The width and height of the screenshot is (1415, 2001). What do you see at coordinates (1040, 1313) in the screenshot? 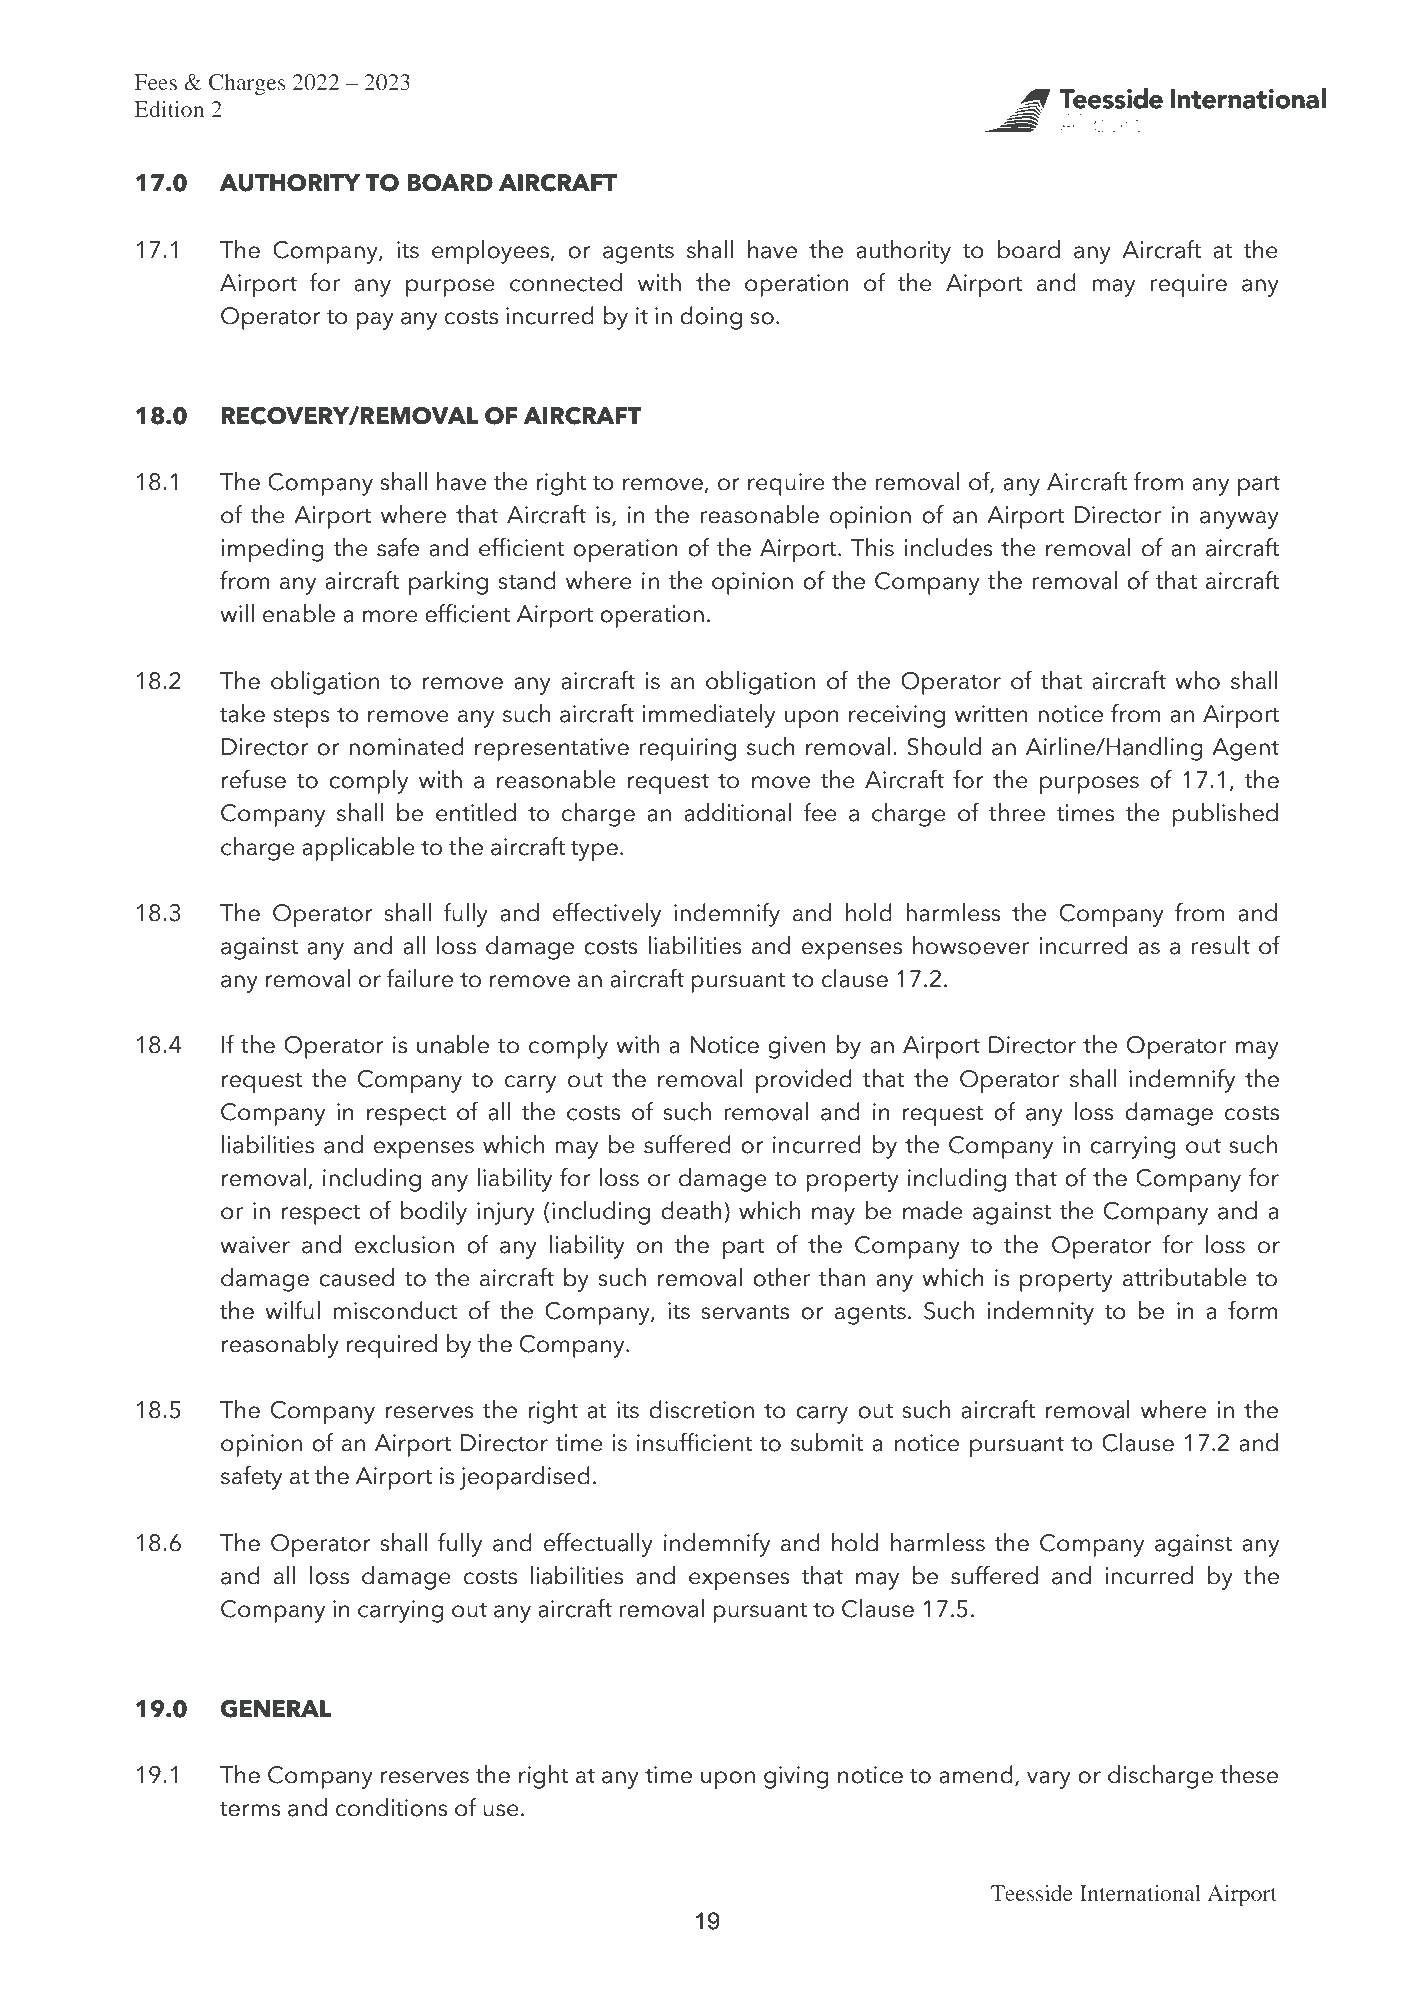
I see `indemnity` at bounding box center [1040, 1313].
